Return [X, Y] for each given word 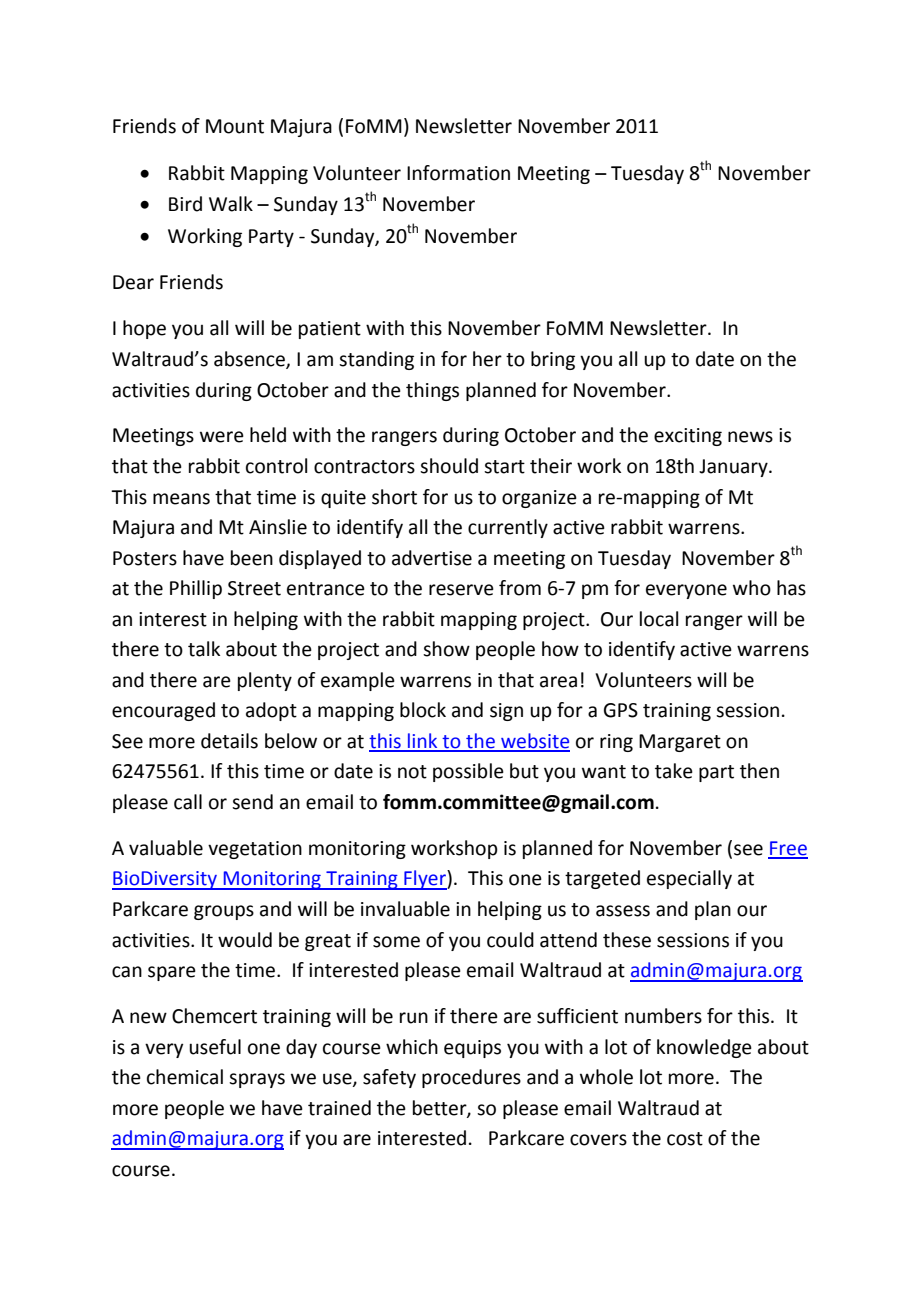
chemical [185, 1077]
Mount [235, 126]
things [432, 391]
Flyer [425, 880]
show [446, 649]
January [734, 468]
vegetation [255, 850]
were [222, 437]
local [659, 619]
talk [204, 649]
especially [689, 879]
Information [458, 173]
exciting [688, 437]
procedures [471, 1078]
